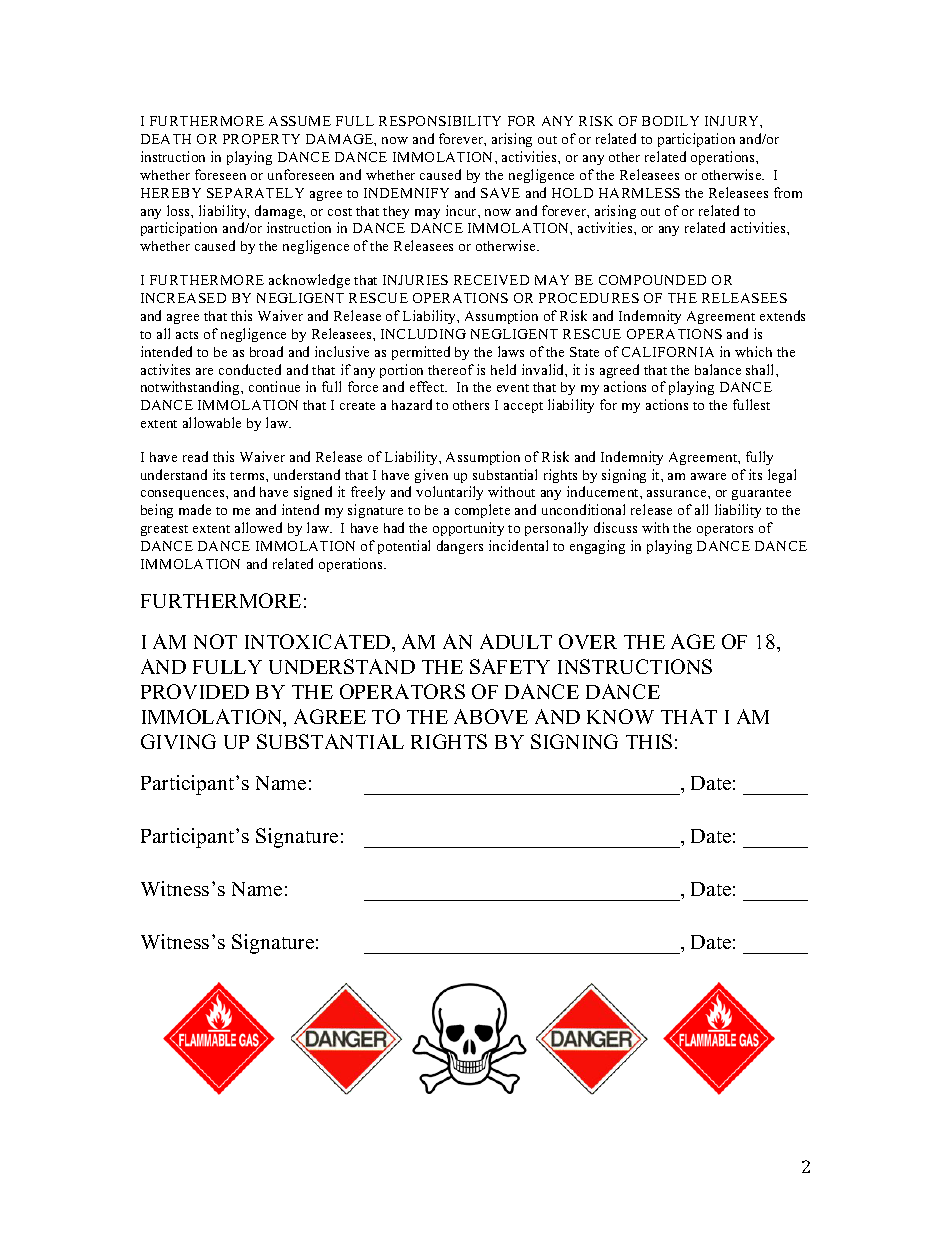  What do you see at coordinates (250, 369) in the screenshot?
I see `conducted` at bounding box center [250, 369].
